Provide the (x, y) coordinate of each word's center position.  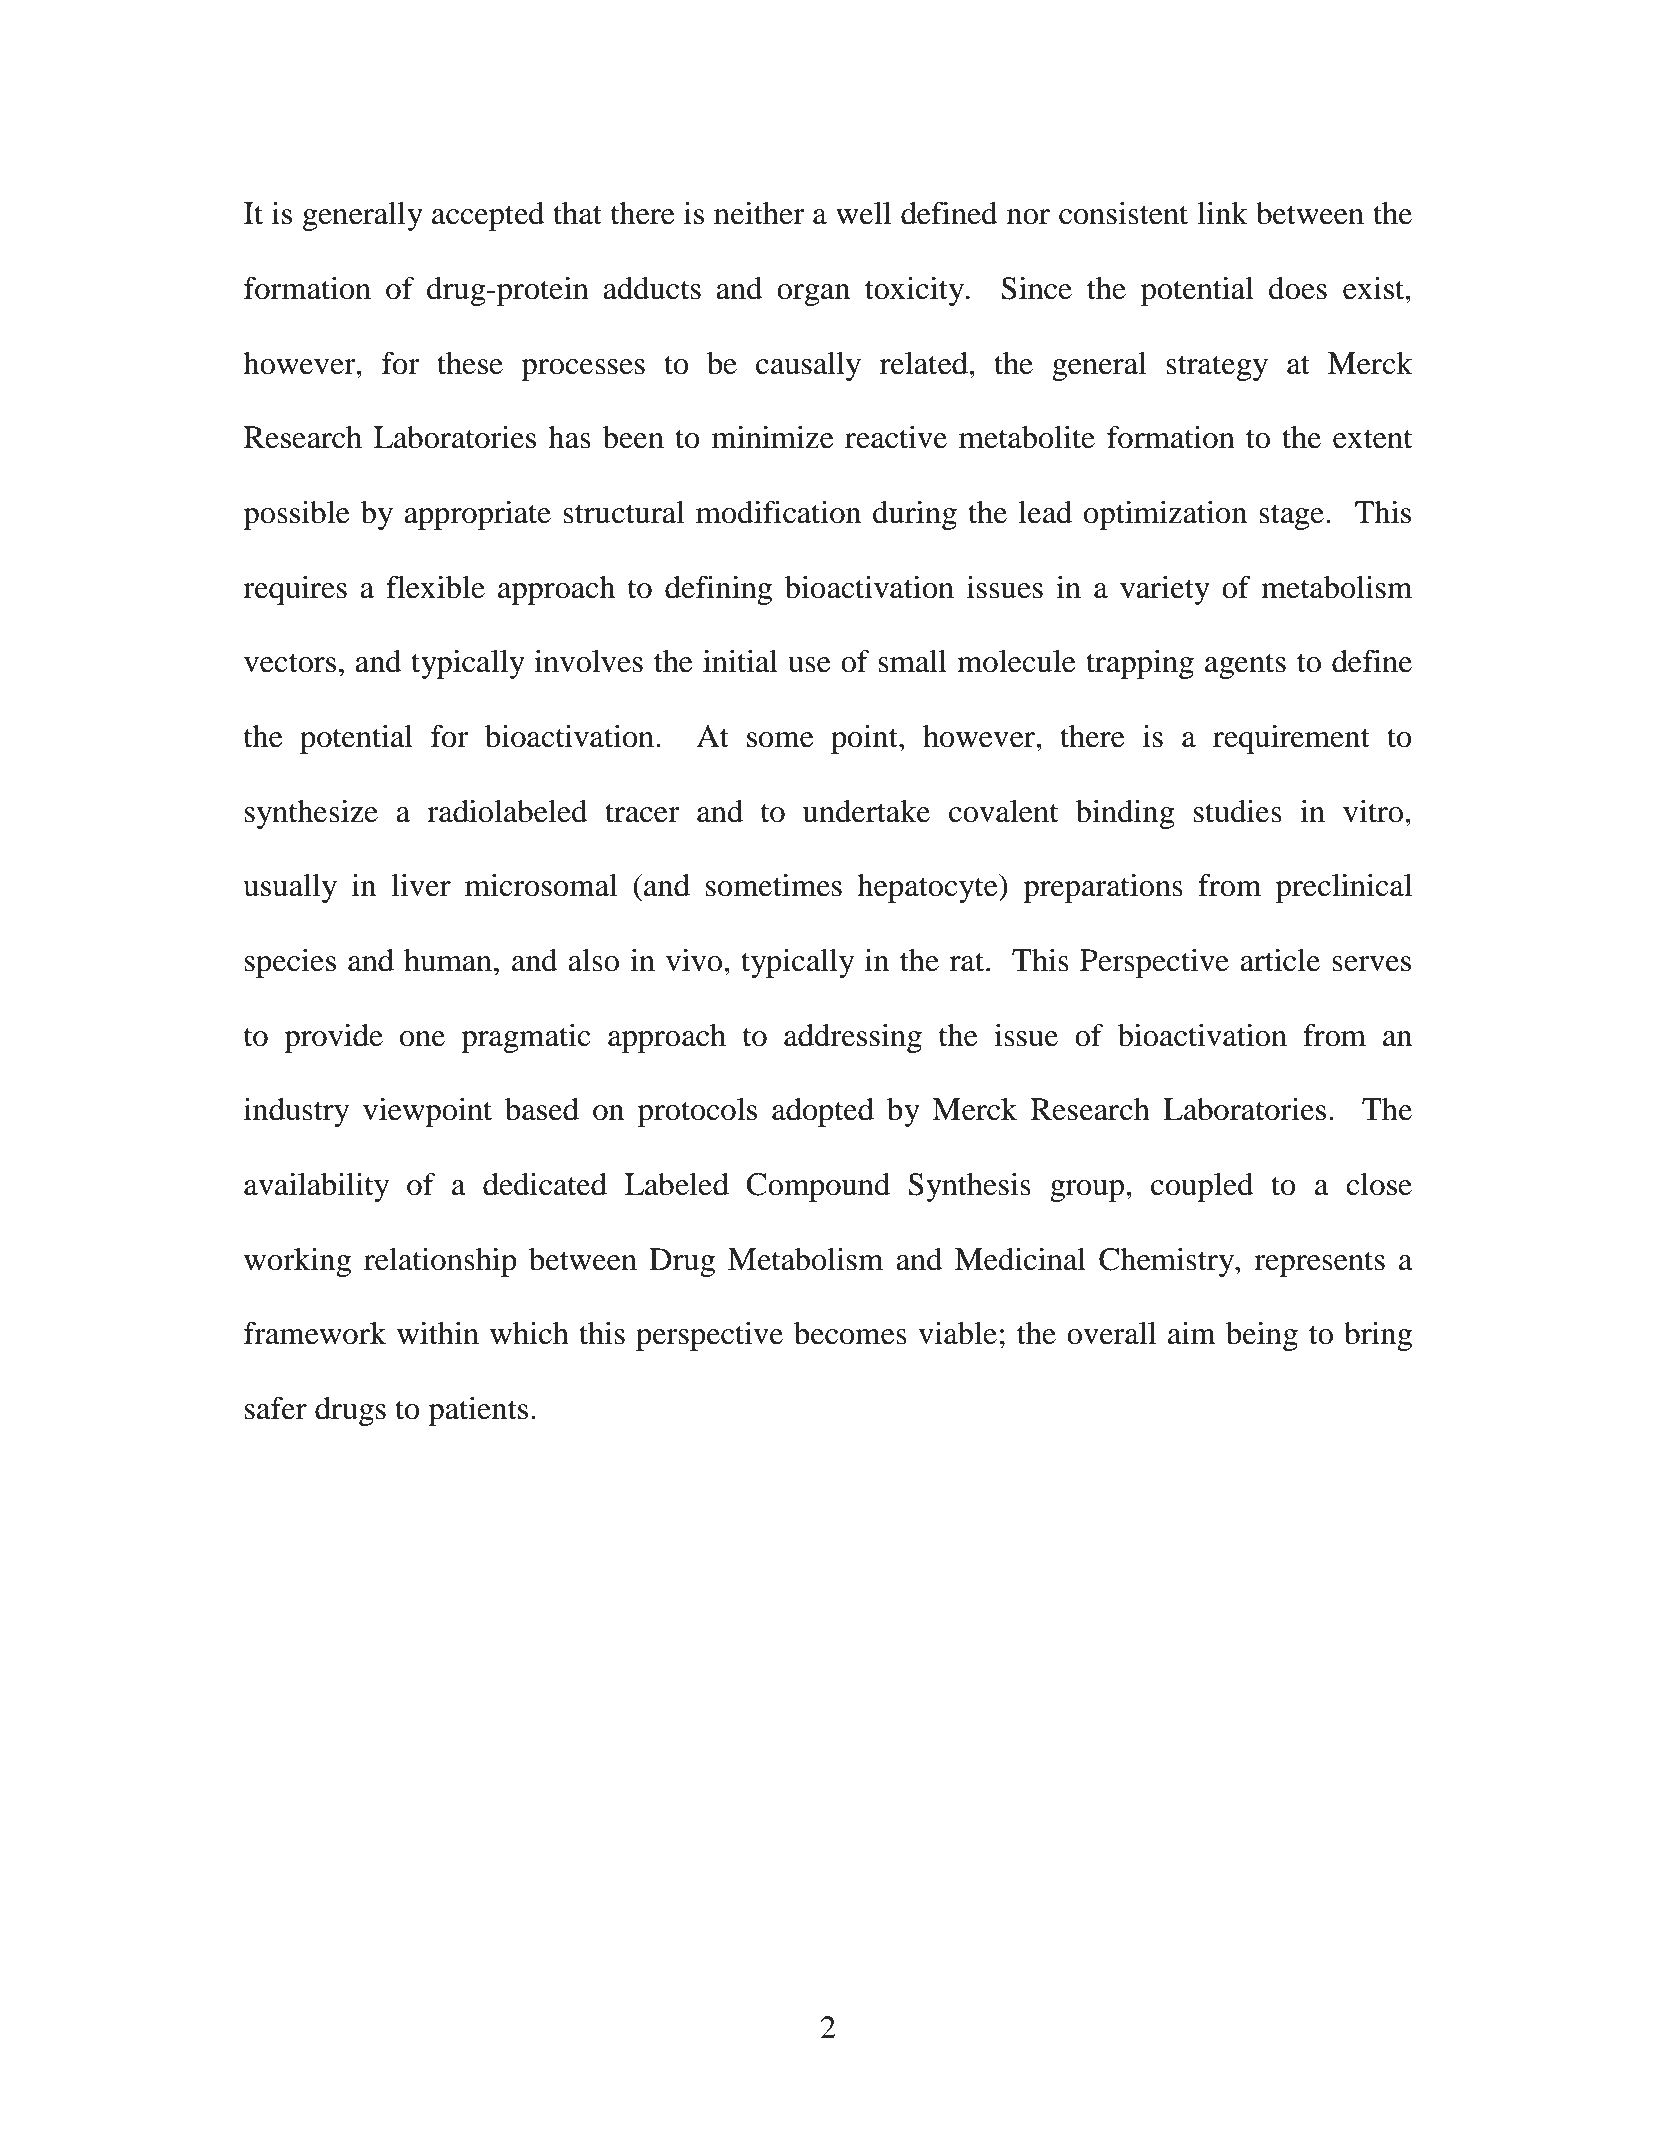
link (1222, 213)
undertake (866, 811)
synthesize (311, 814)
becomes (850, 1333)
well (863, 213)
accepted (488, 216)
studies (1238, 811)
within (438, 1333)
